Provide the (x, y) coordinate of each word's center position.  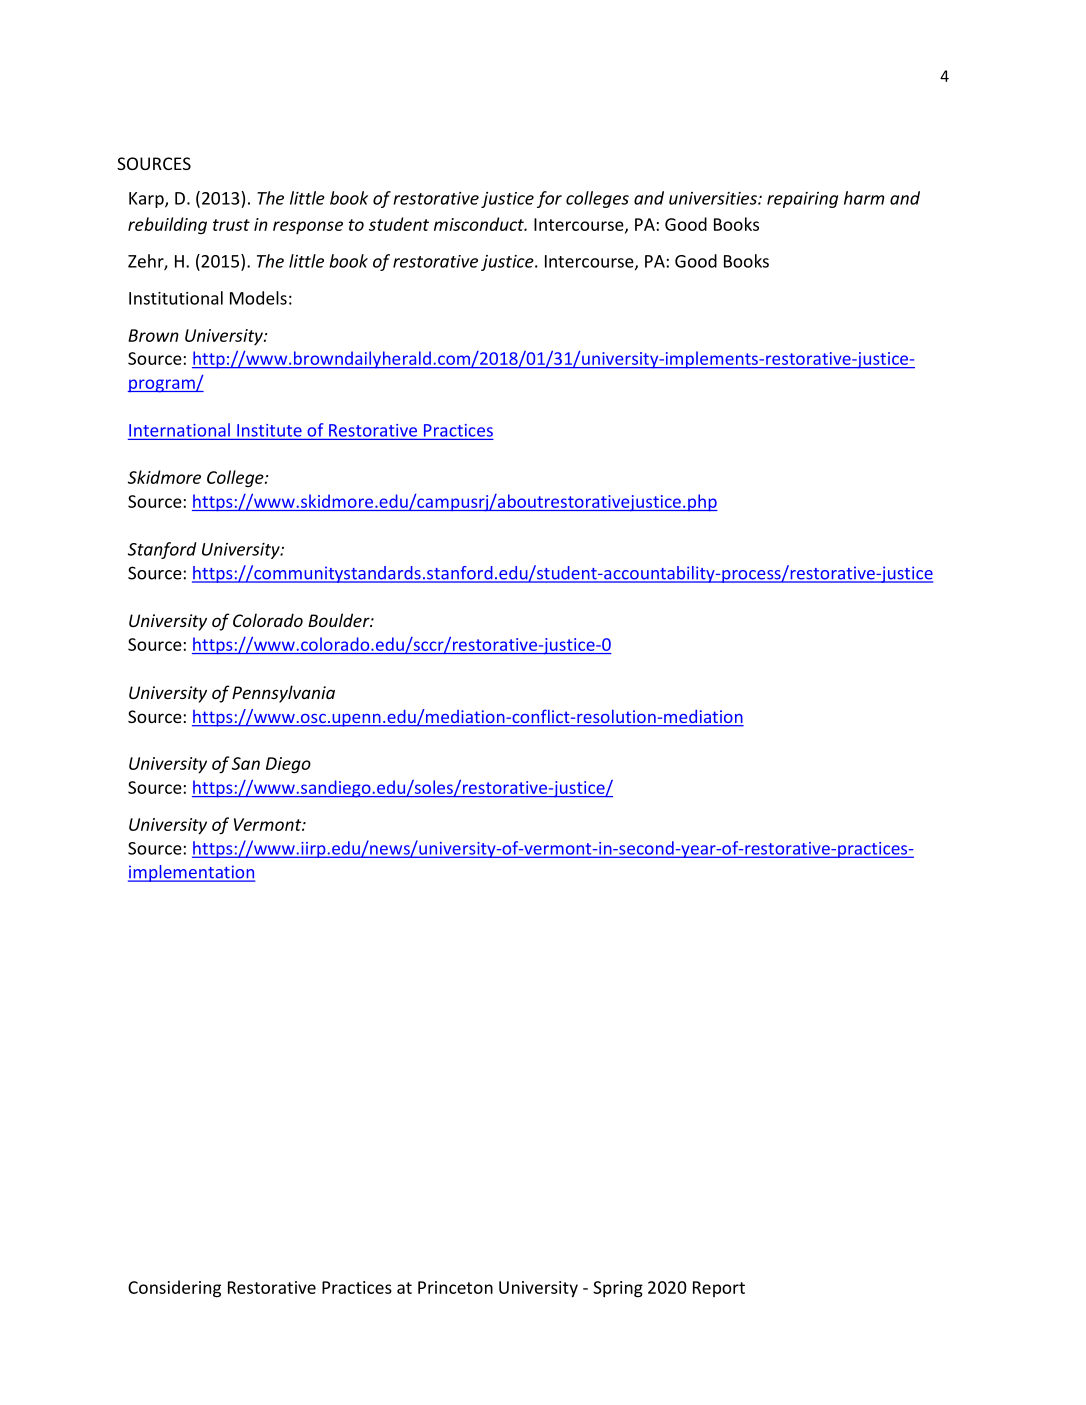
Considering (174, 1289)
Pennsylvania (283, 694)
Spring (618, 1289)
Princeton (455, 1287)
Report (719, 1289)
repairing (802, 200)
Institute (269, 430)
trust (231, 225)
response (308, 228)
